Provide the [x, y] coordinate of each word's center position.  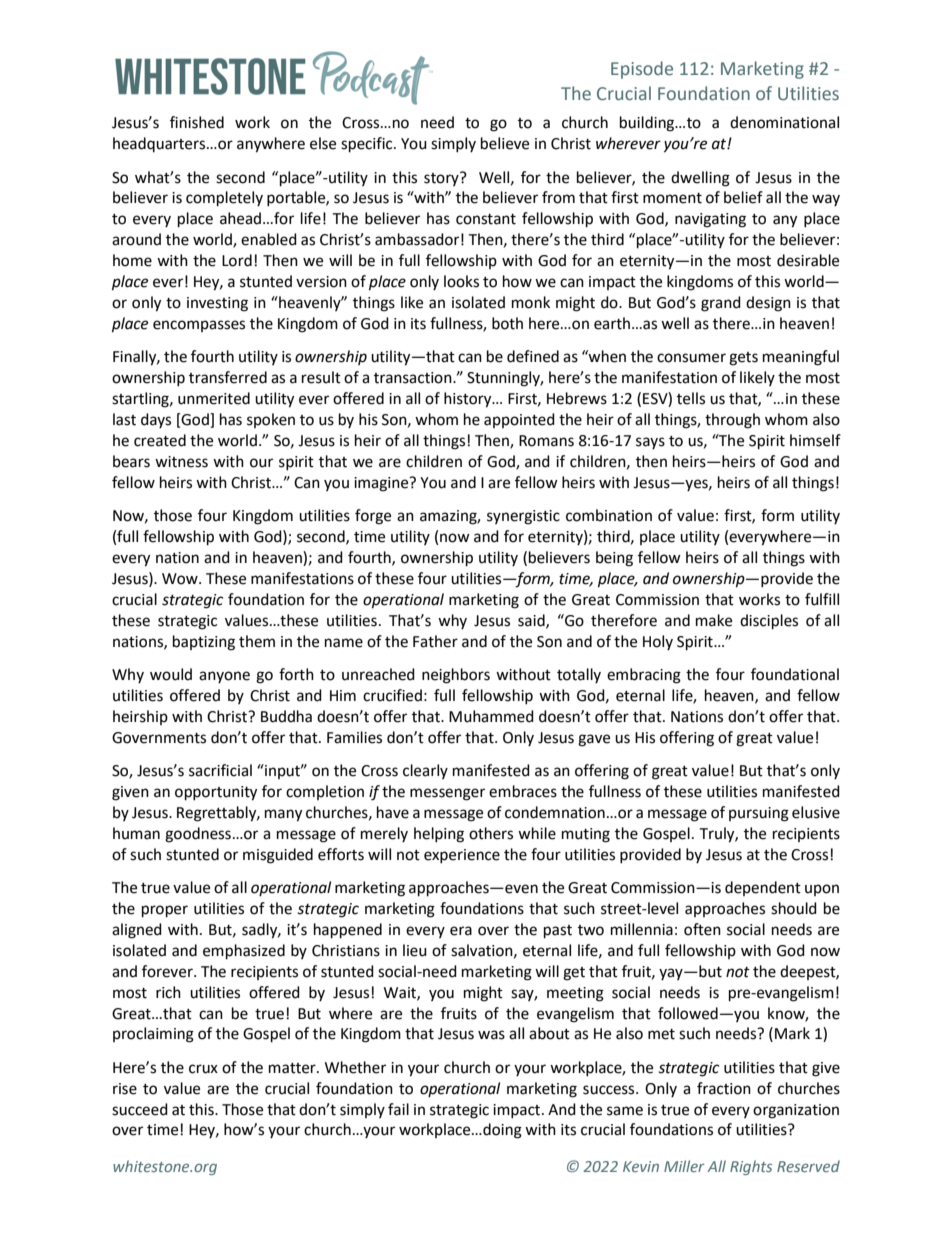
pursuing [759, 814]
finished [197, 122]
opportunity [216, 793]
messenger [447, 794]
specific [368, 145]
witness [181, 462]
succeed [140, 1109]
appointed [519, 420]
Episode [642, 70]
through [732, 421]
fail [398, 1109]
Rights [751, 1167]
